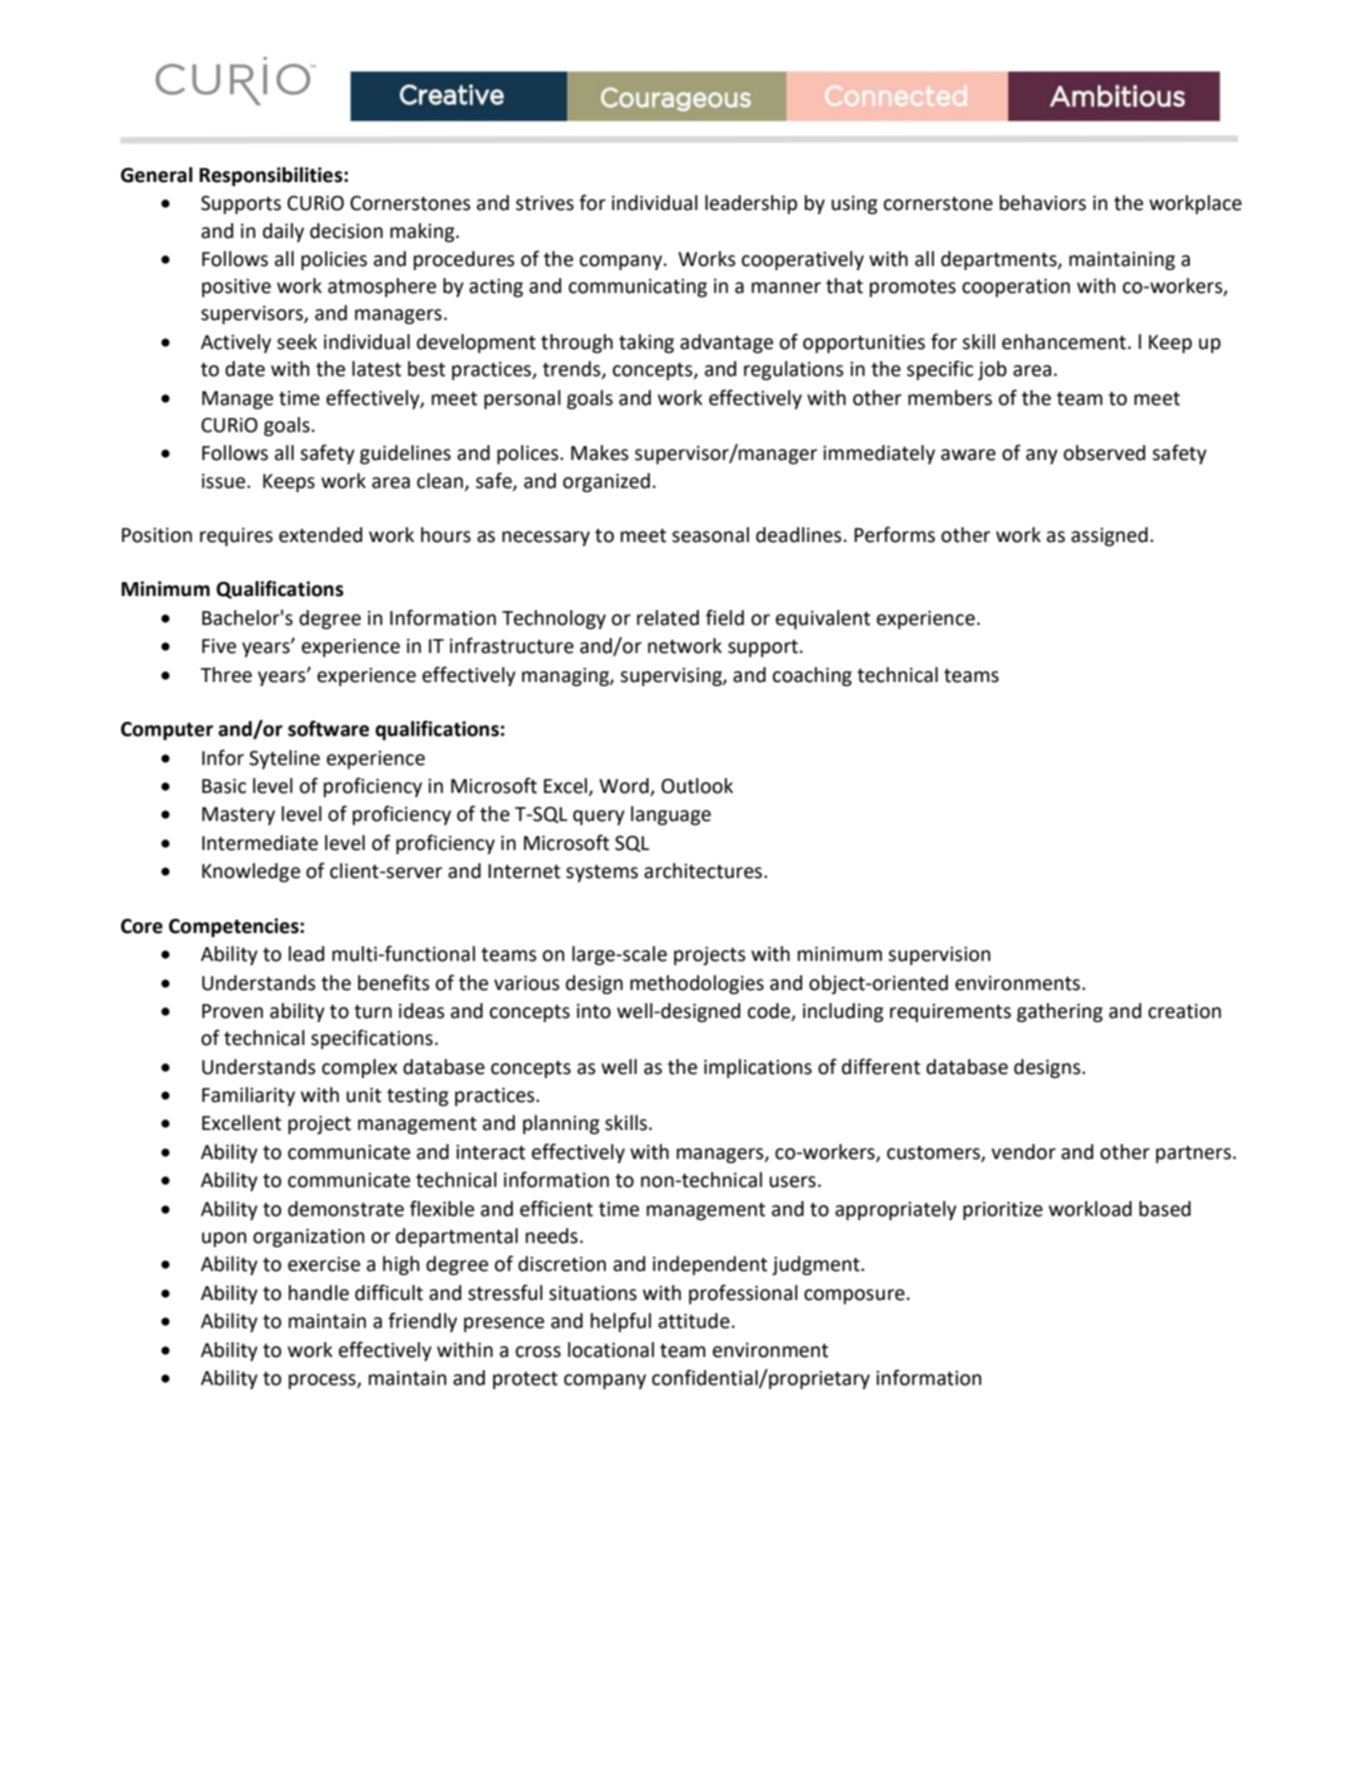  Describe the element at coordinates (323, 1381) in the document. I see `process` at that location.
